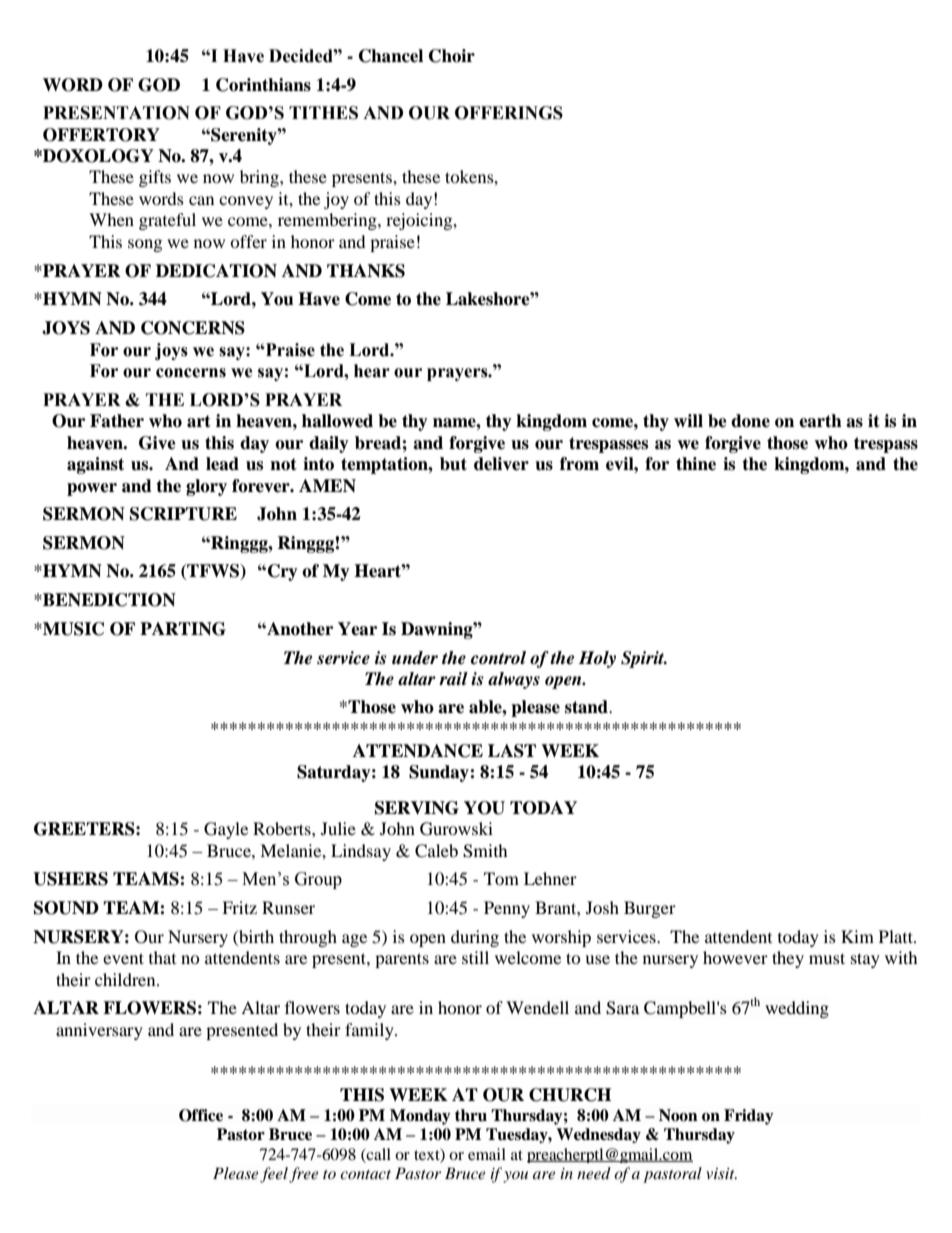  I want to click on Friday, so click(749, 1117).
